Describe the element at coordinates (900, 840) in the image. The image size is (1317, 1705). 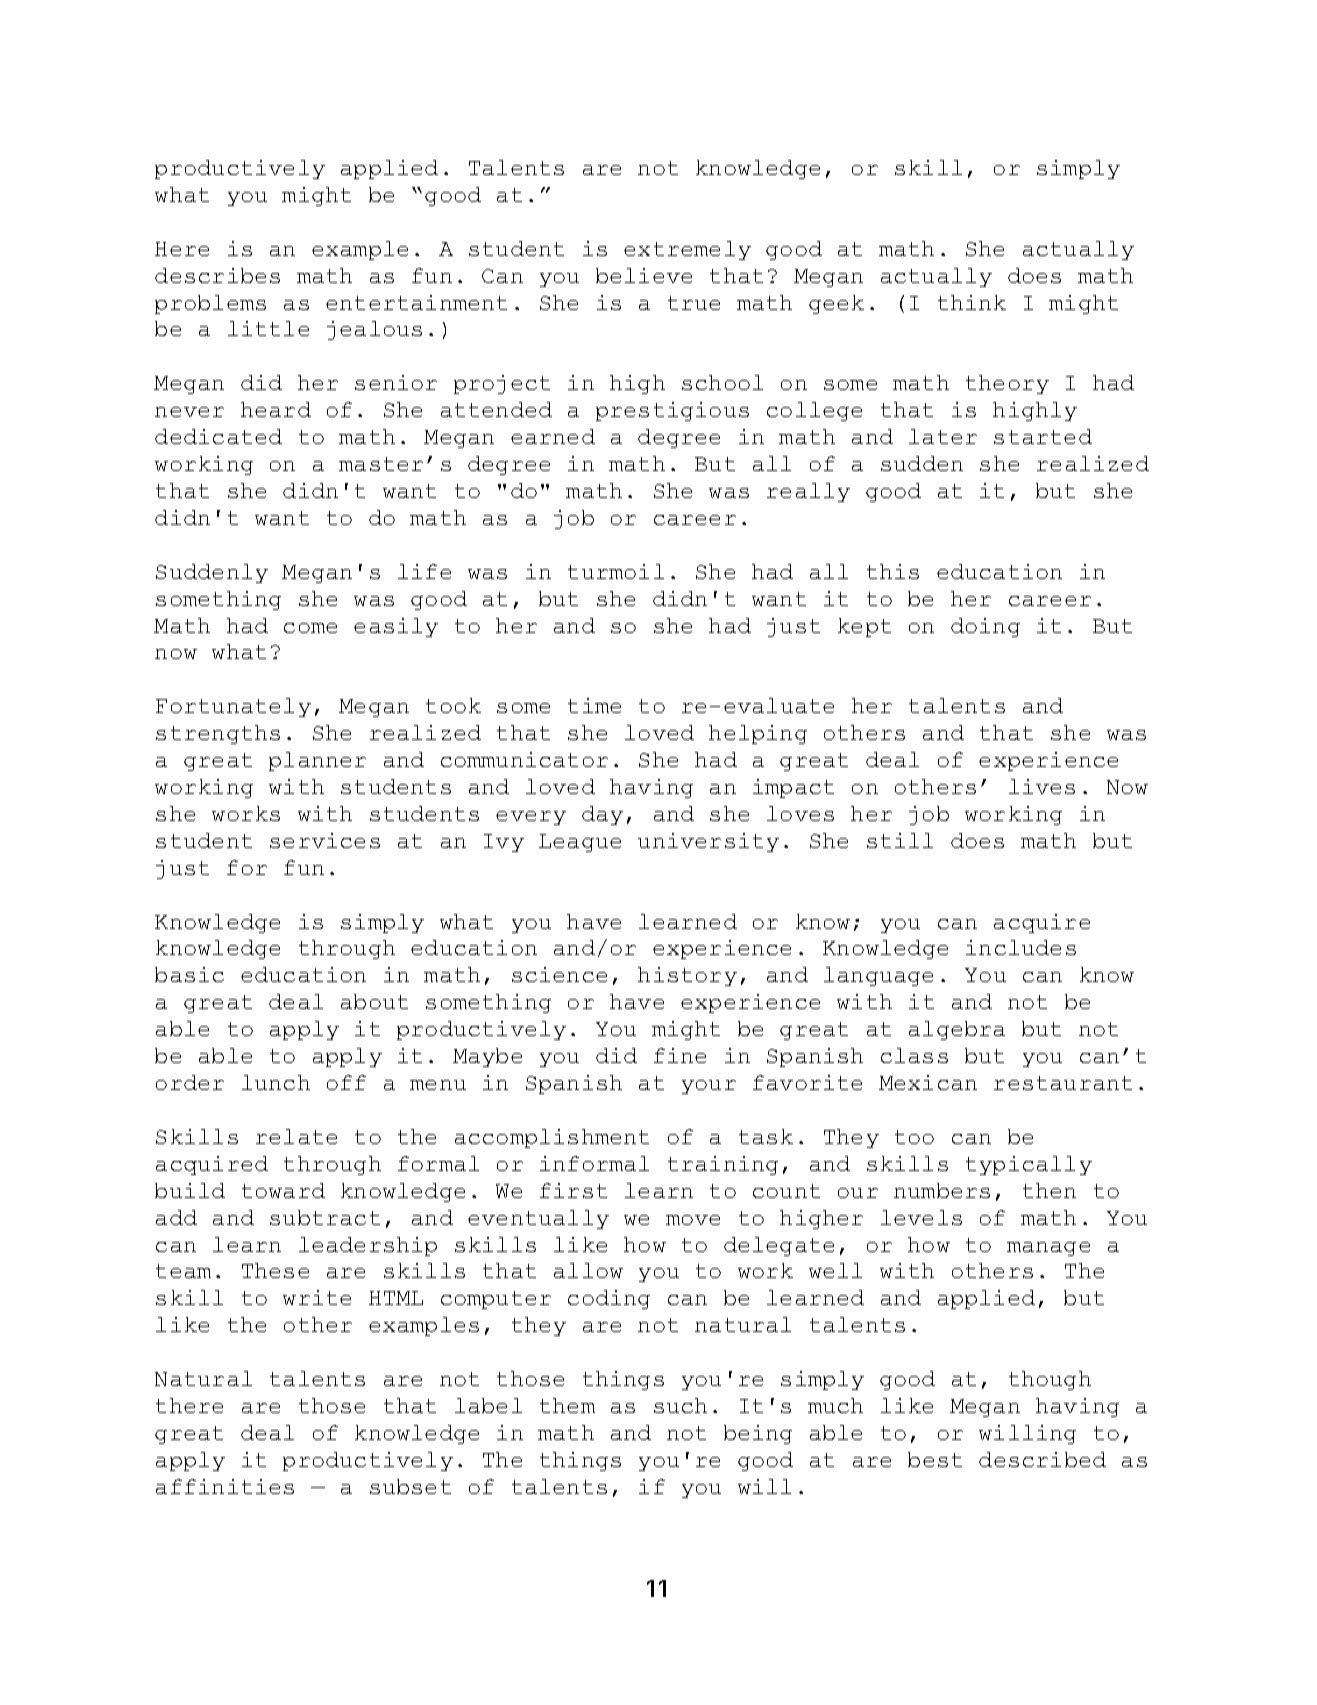
I see `still` at that location.
